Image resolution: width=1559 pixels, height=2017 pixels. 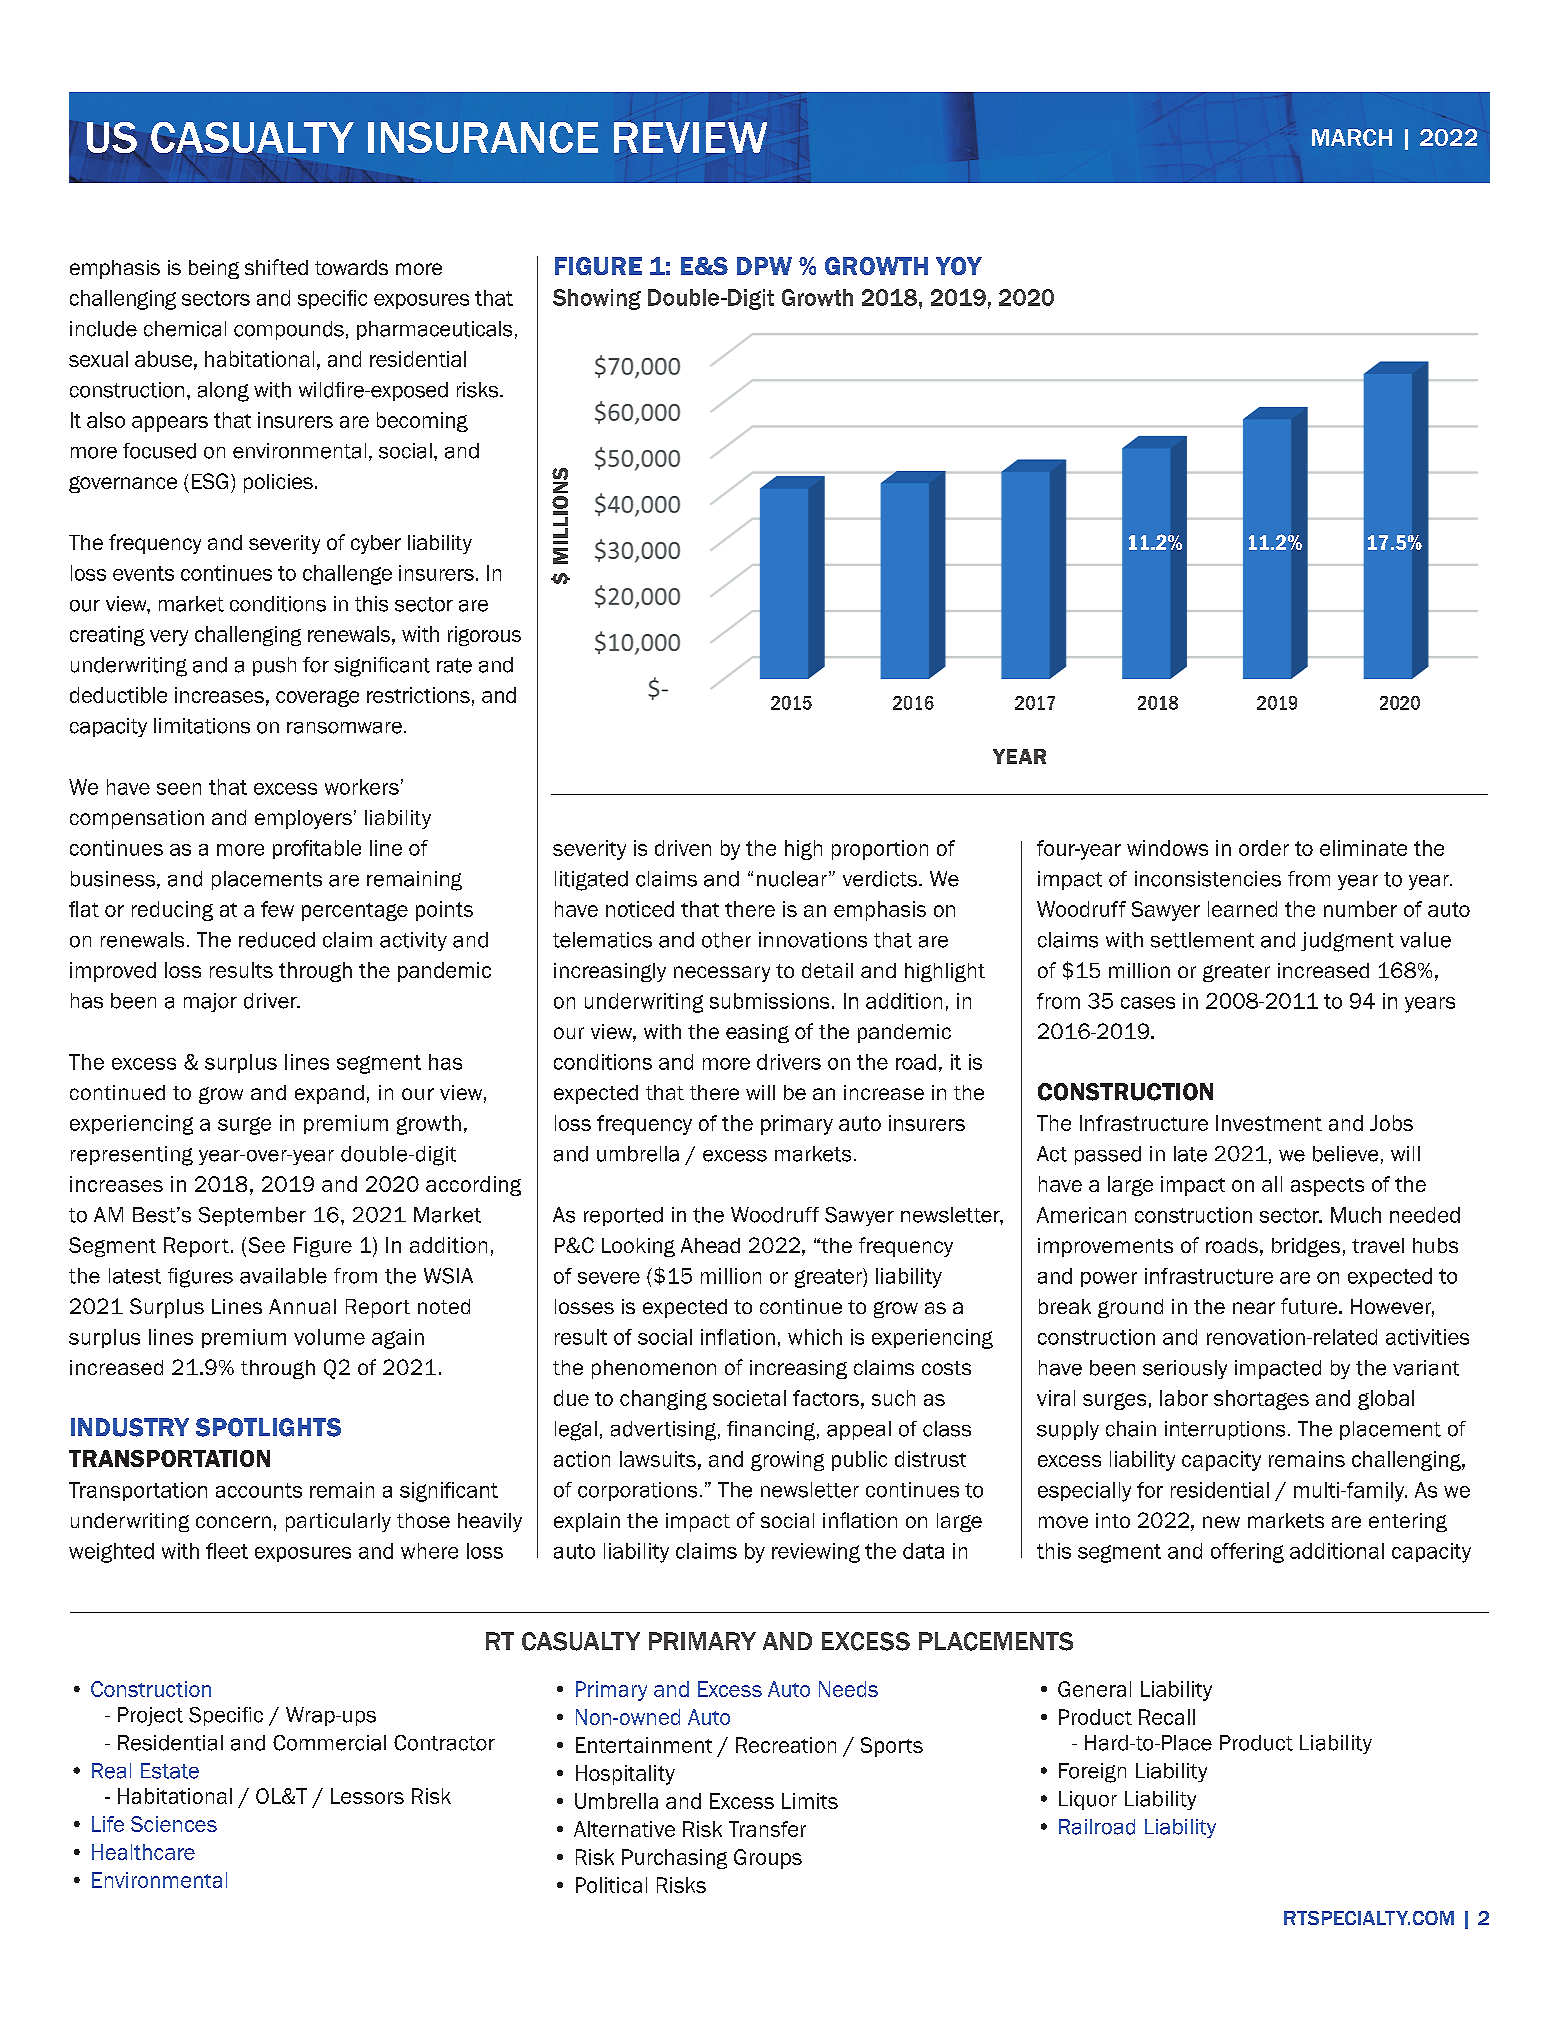 What do you see at coordinates (1148, 1003) in the screenshot?
I see `cases` at bounding box center [1148, 1003].
